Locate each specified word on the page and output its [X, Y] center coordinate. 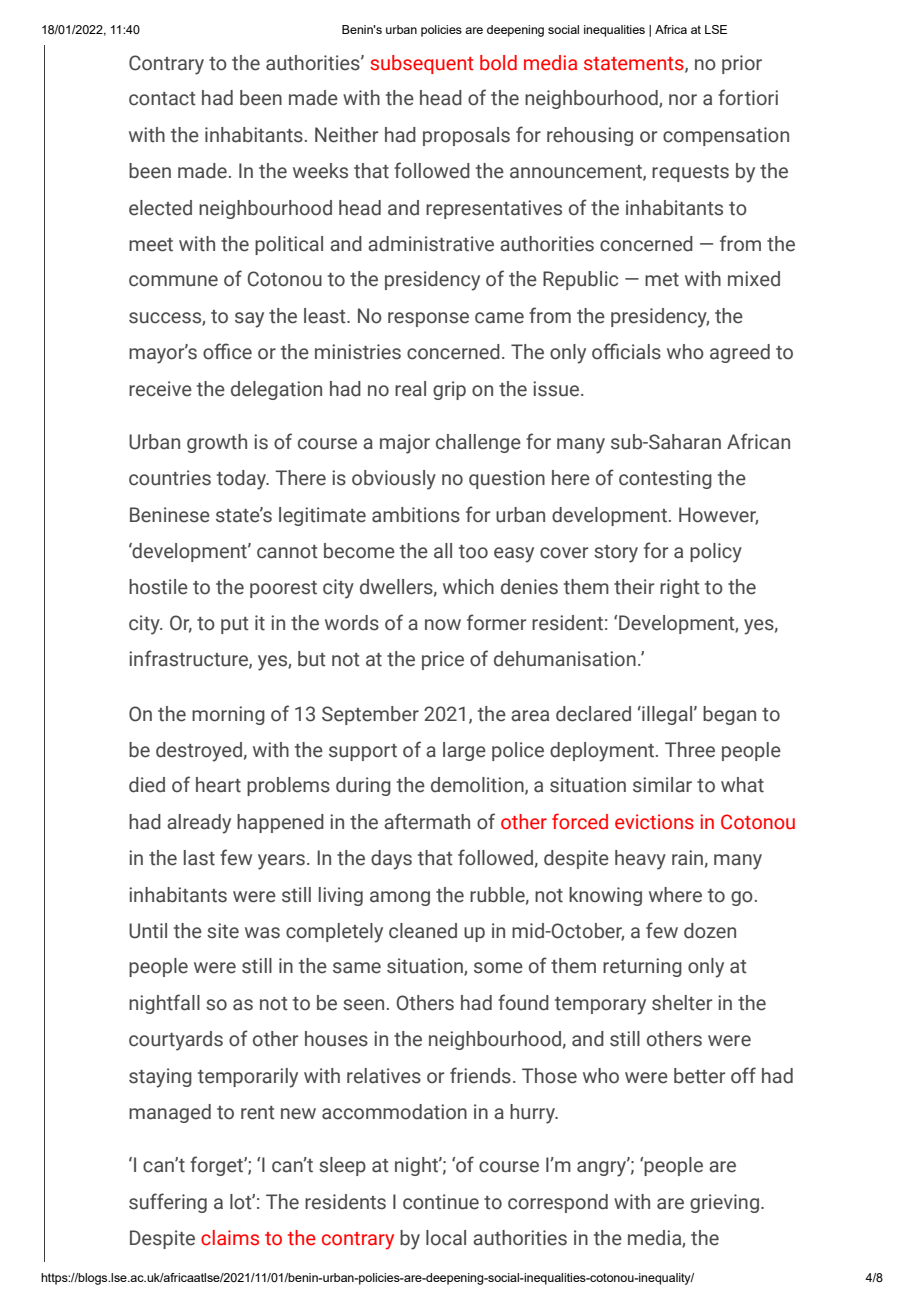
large [464, 751]
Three [690, 750]
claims [230, 1238]
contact [162, 99]
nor [683, 100]
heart [218, 785]
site [223, 931]
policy [716, 553]
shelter [682, 1003]
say [249, 320]
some [498, 968]
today [243, 480]
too [473, 552]
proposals [466, 136]
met [662, 280]
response [428, 319]
